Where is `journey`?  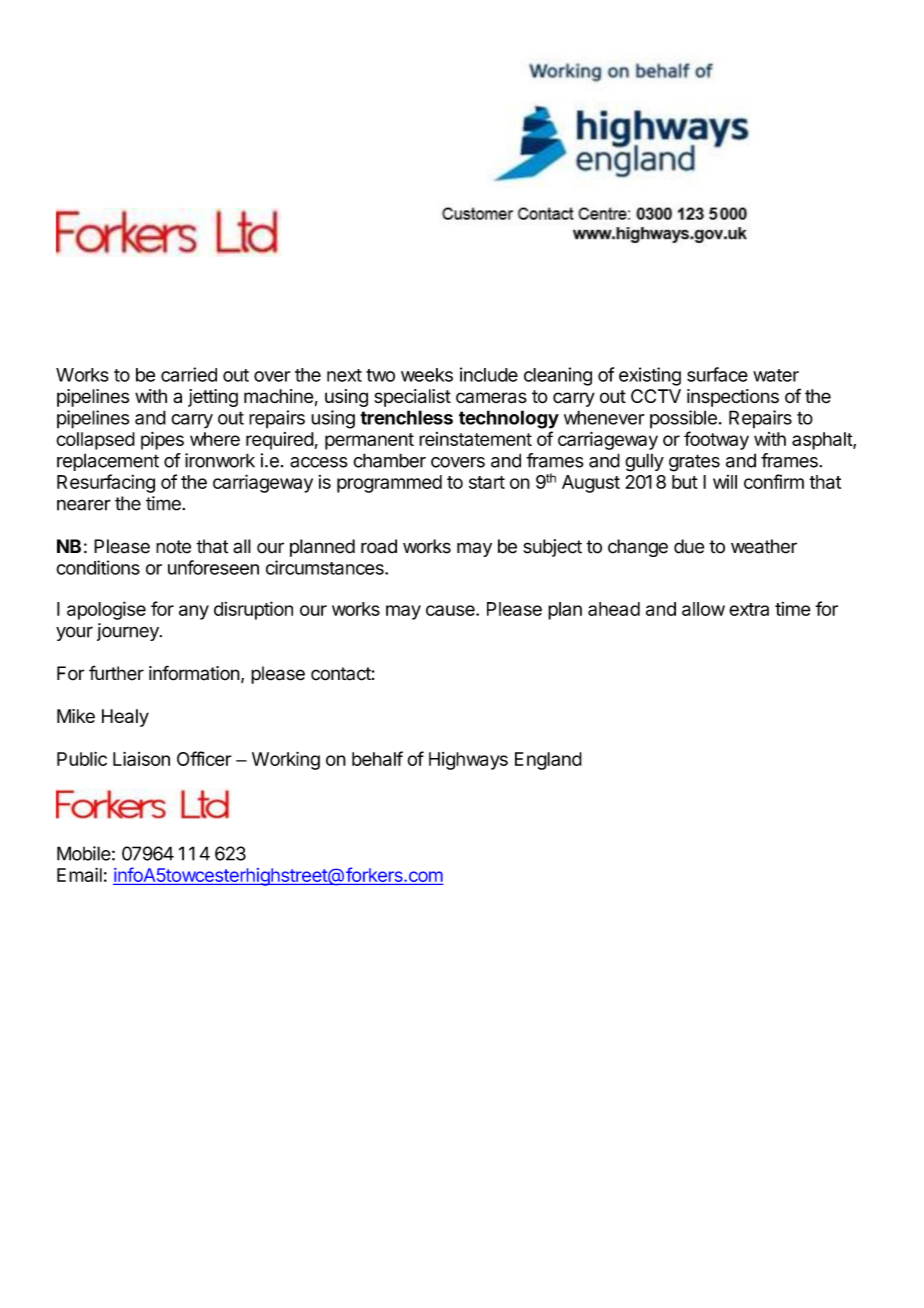 journey is located at coordinates (129, 632).
